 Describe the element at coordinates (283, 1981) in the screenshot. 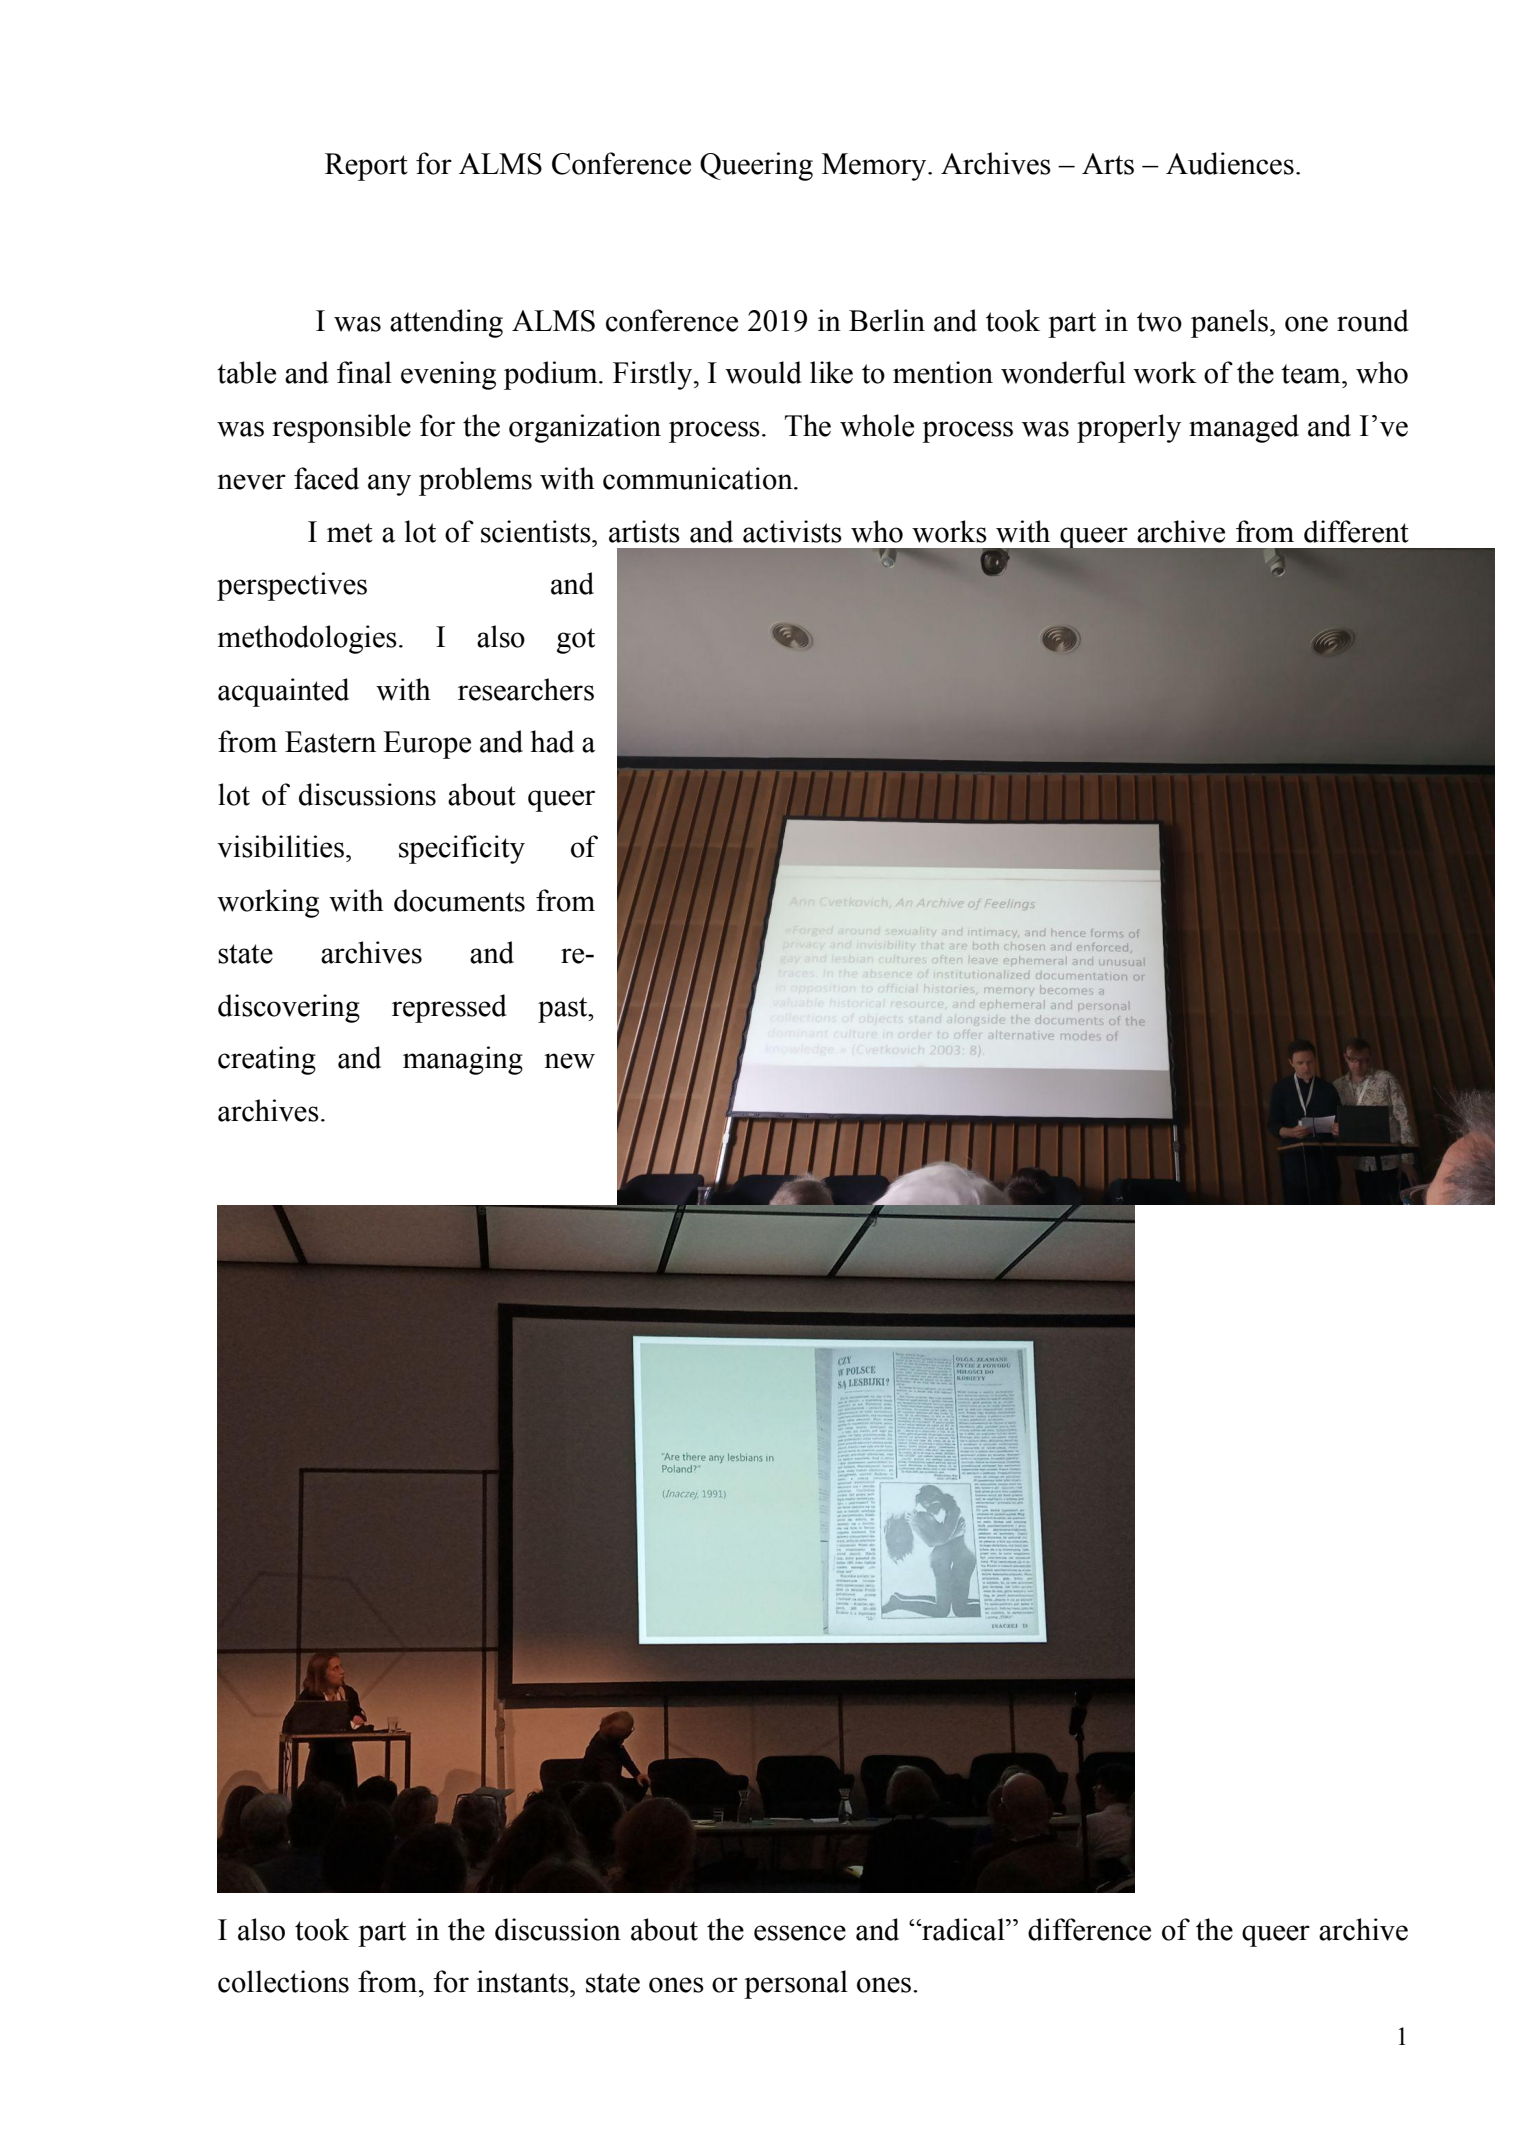

I see `collections` at that location.
